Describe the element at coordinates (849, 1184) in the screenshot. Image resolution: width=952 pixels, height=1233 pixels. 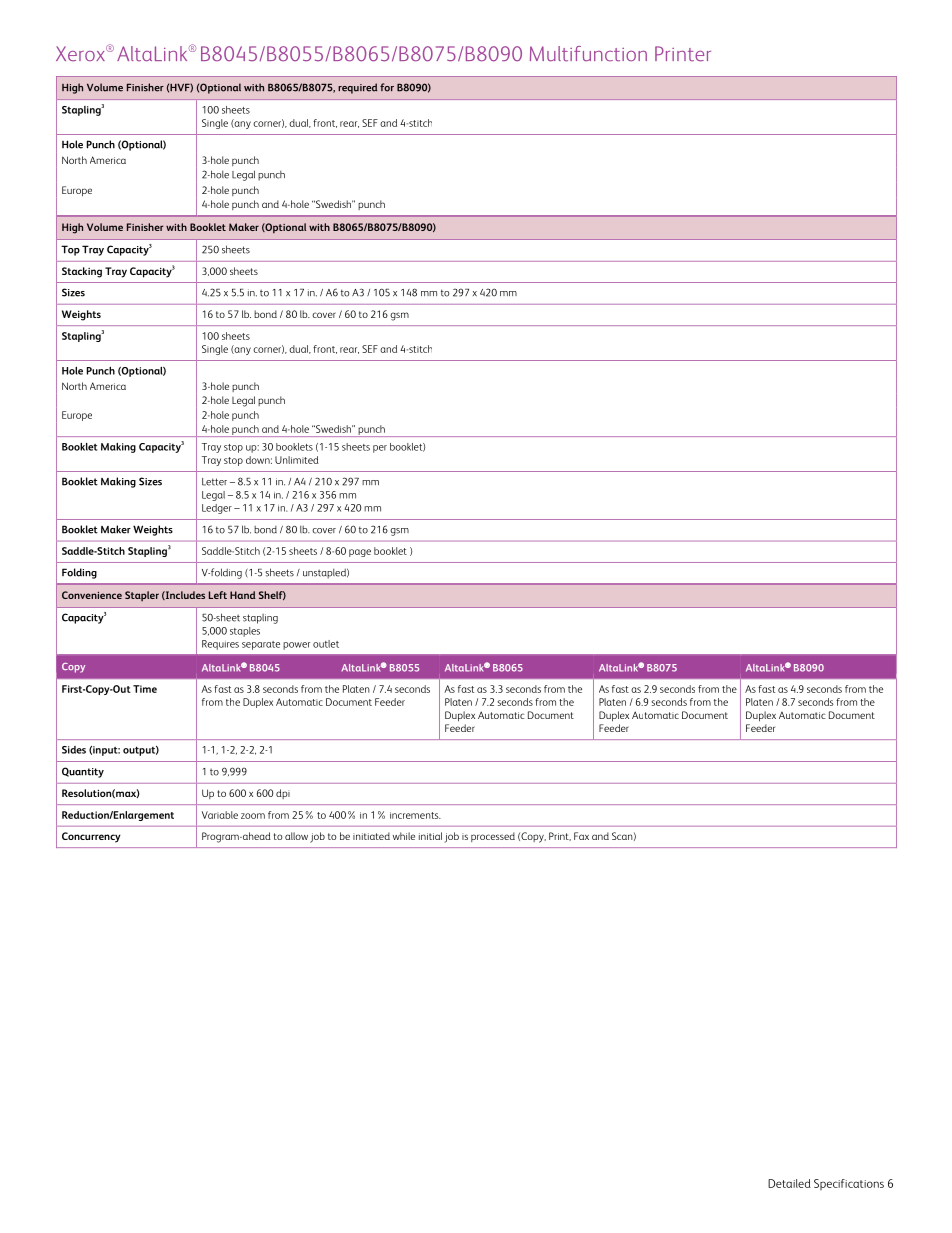
I see `Specifications` at that location.
